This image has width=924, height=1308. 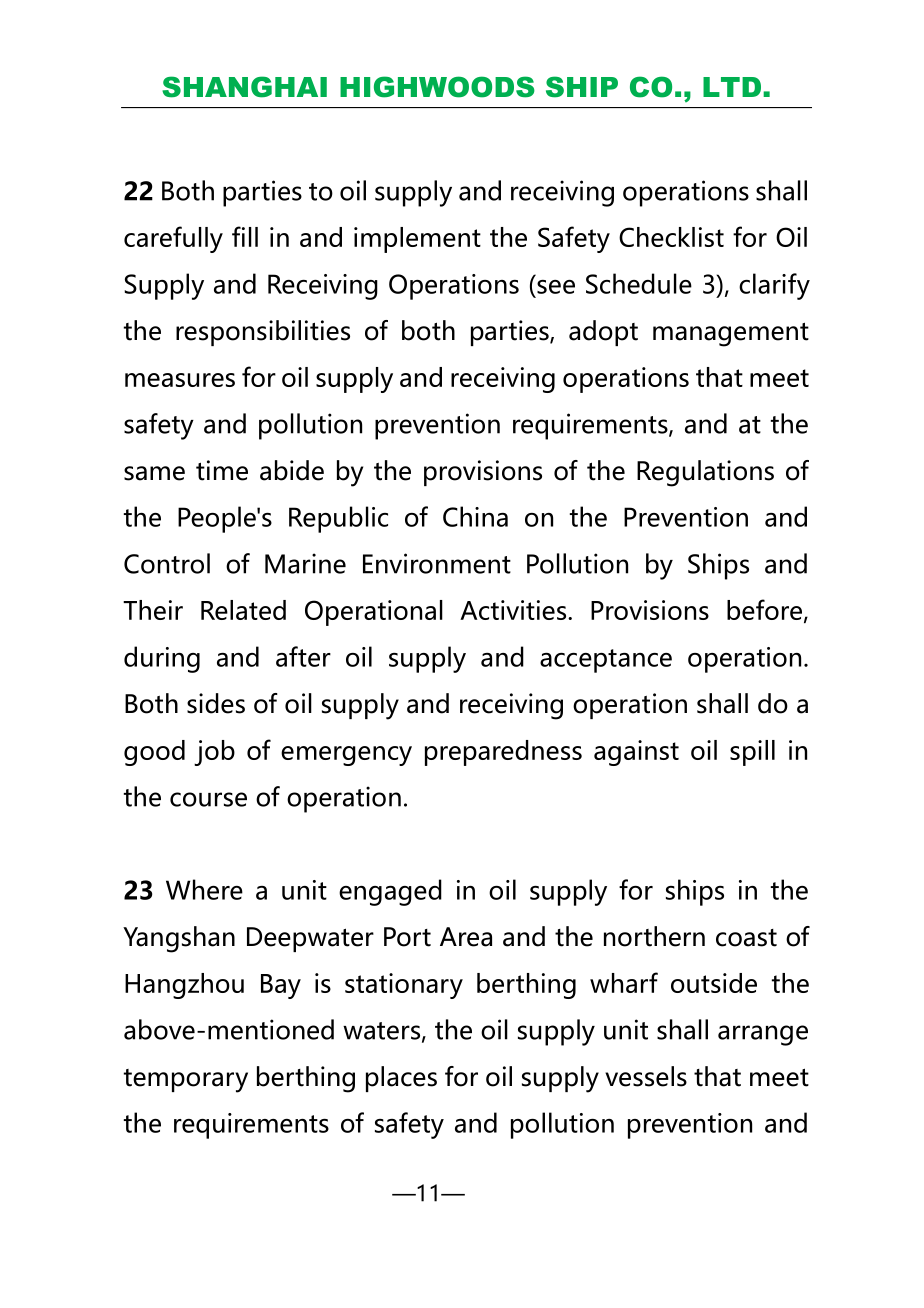 I want to click on responsibilities, so click(x=263, y=333).
